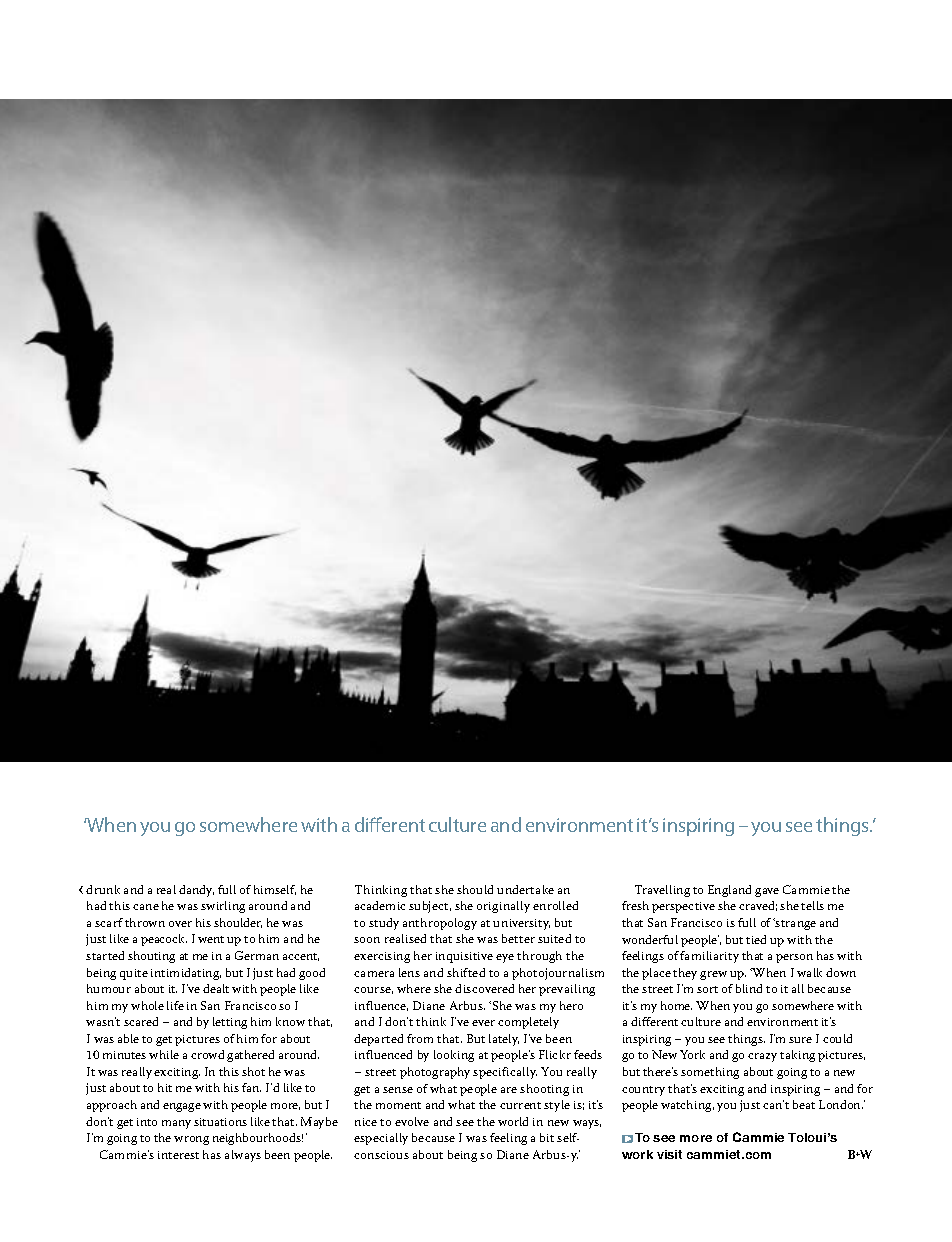  What do you see at coordinates (464, 957) in the screenshot?
I see `inquisitive` at bounding box center [464, 957].
